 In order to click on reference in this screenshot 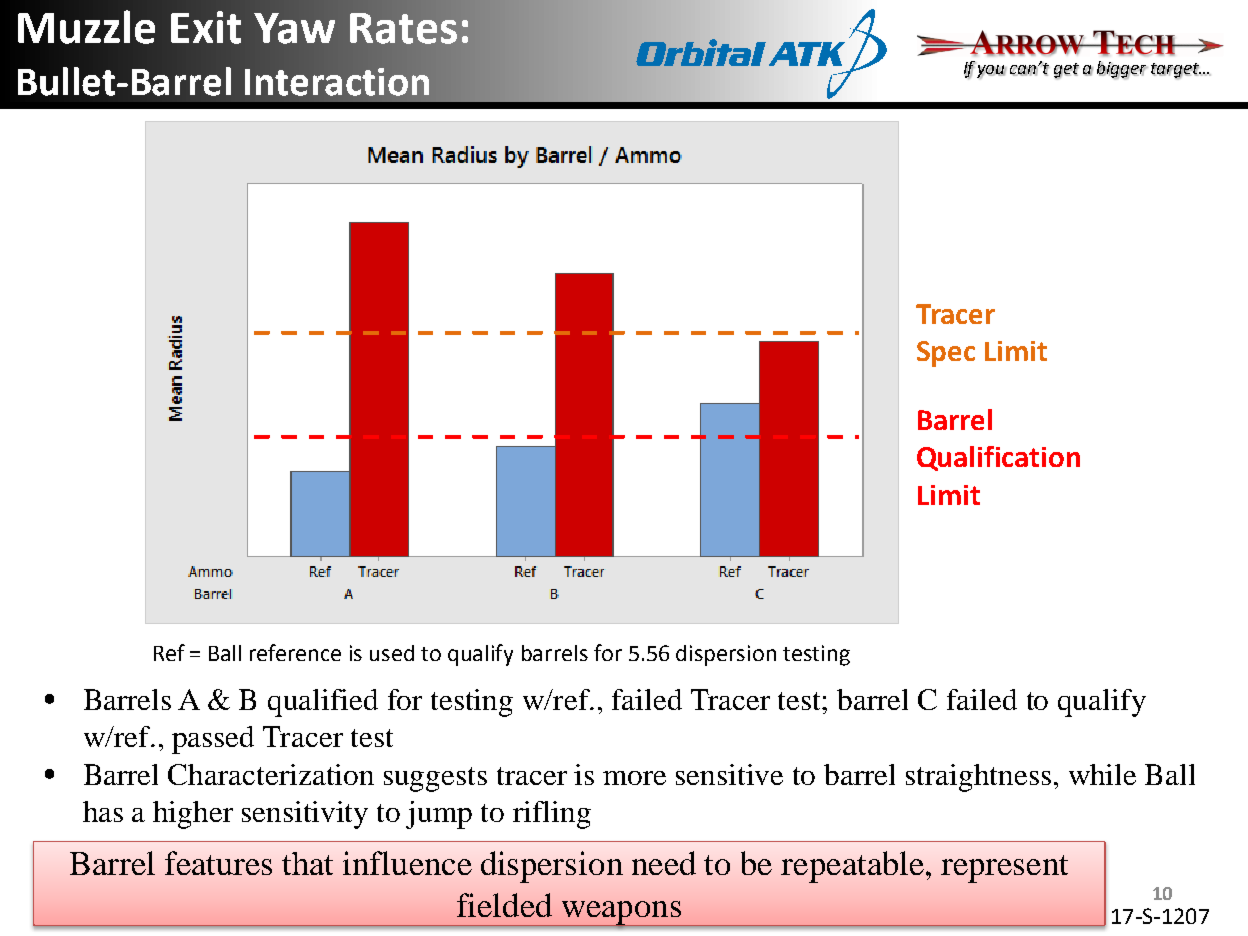, I will do `click(295, 652)`.
